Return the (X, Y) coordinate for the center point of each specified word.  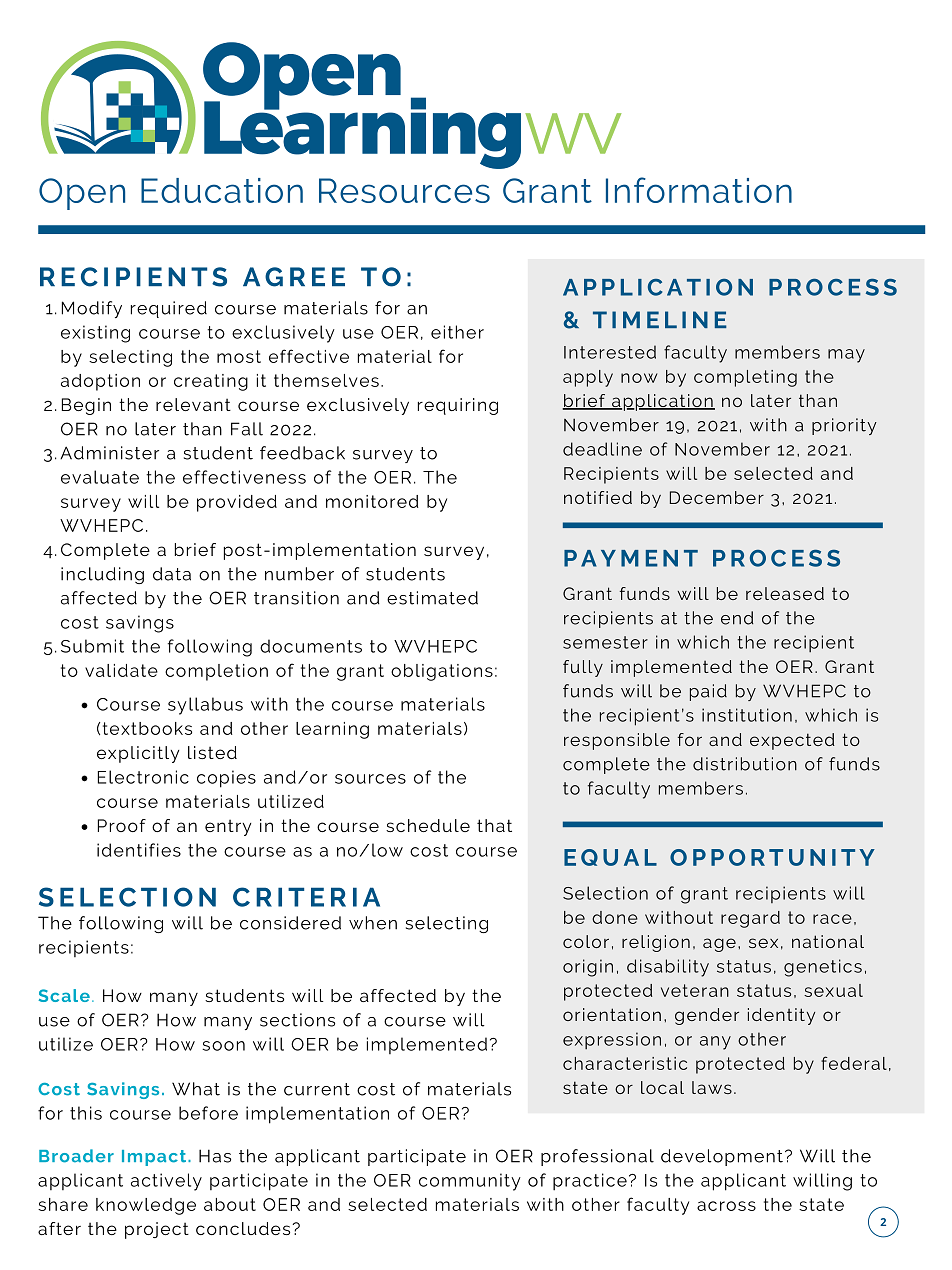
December (717, 497)
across (726, 1206)
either (457, 332)
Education (222, 190)
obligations (442, 672)
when (373, 923)
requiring (458, 406)
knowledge (146, 1206)
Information (699, 190)
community (470, 1182)
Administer (109, 453)
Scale (64, 995)
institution (747, 715)
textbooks (147, 728)
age (719, 945)
